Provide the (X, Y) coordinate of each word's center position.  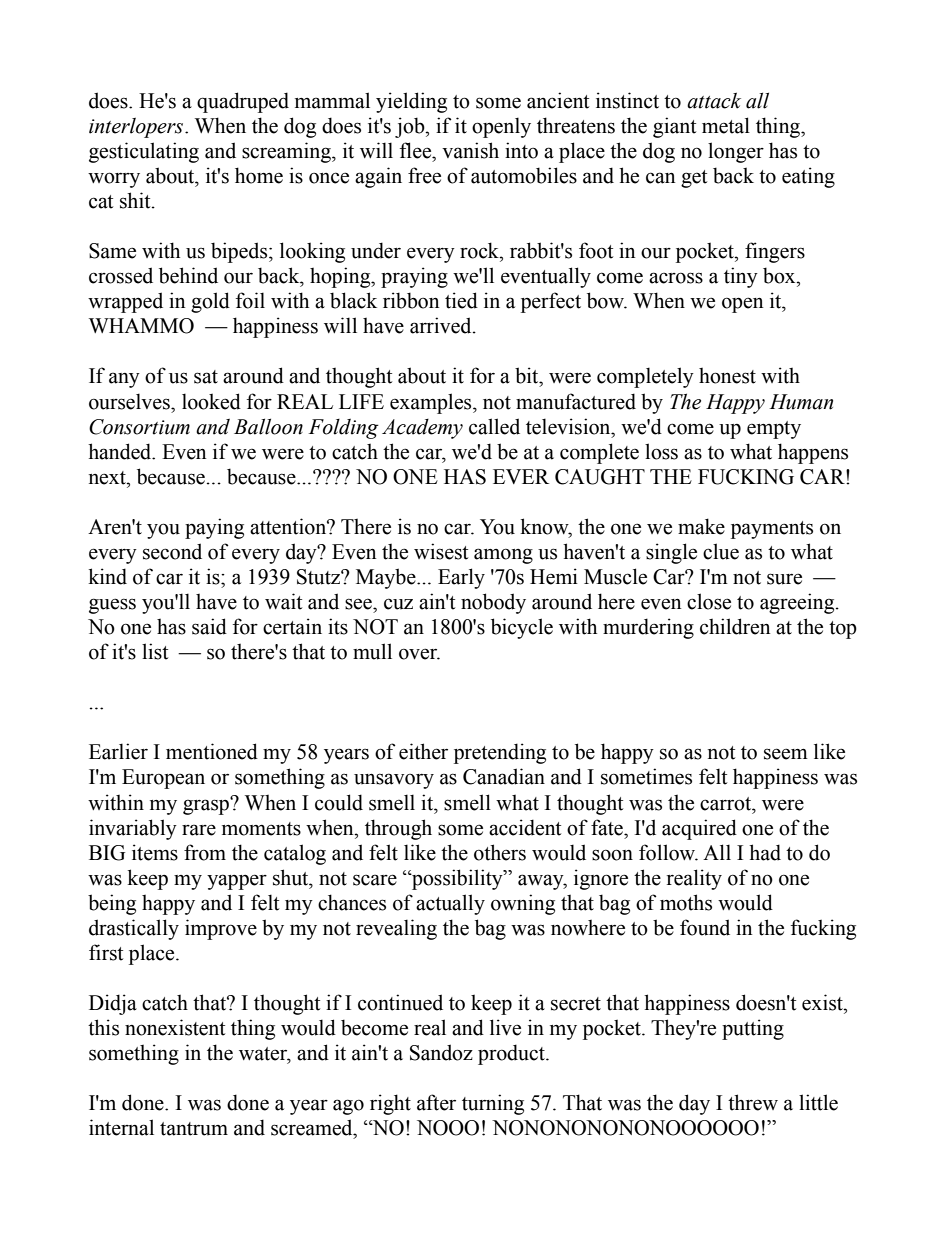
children (735, 626)
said (209, 626)
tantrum (194, 1129)
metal (726, 125)
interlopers (137, 128)
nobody (493, 603)
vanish (470, 150)
